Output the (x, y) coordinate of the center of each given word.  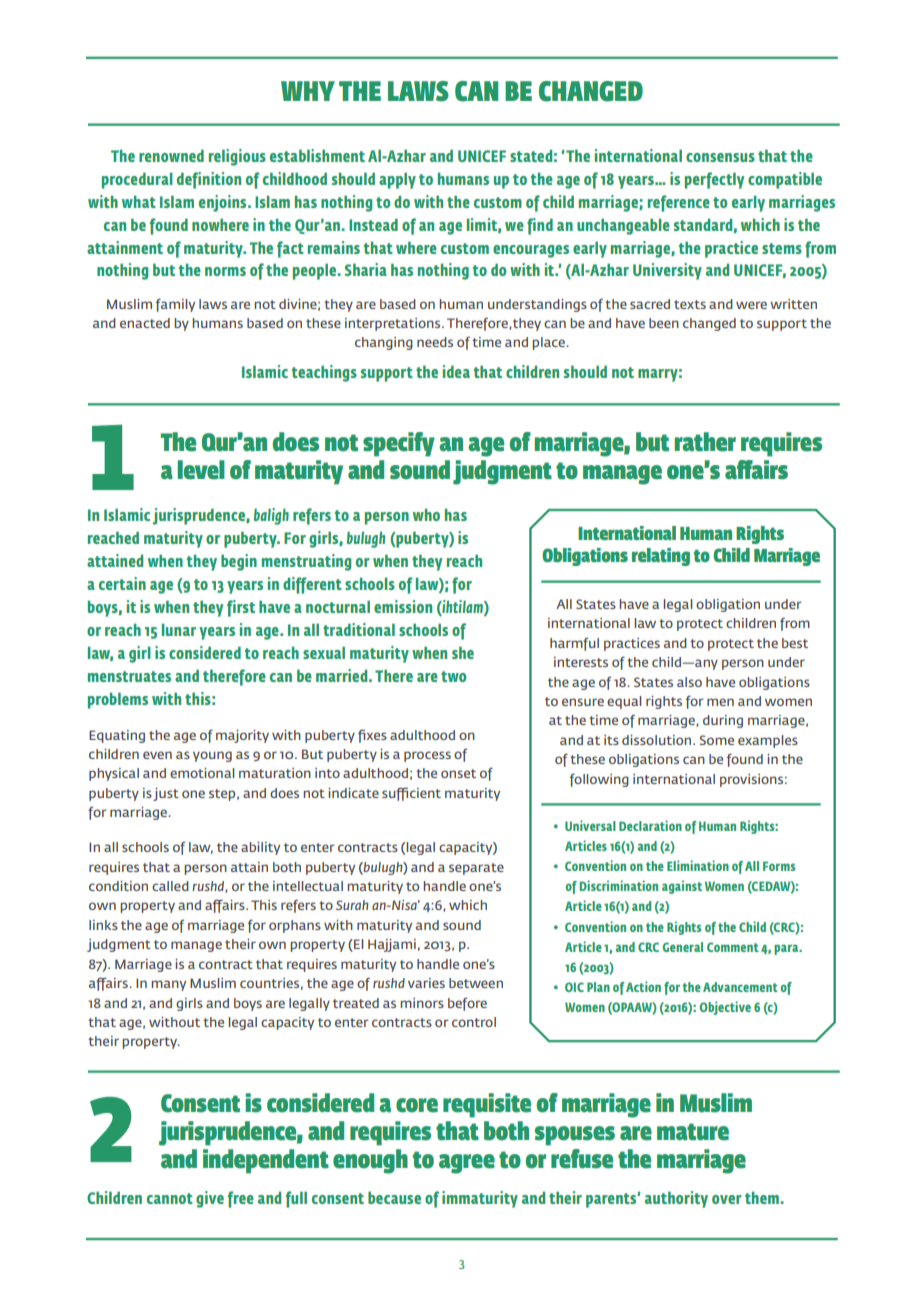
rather (705, 442)
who (426, 514)
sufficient (411, 794)
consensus (720, 157)
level (201, 470)
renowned (171, 155)
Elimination (698, 865)
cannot (170, 1198)
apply (397, 180)
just (166, 794)
